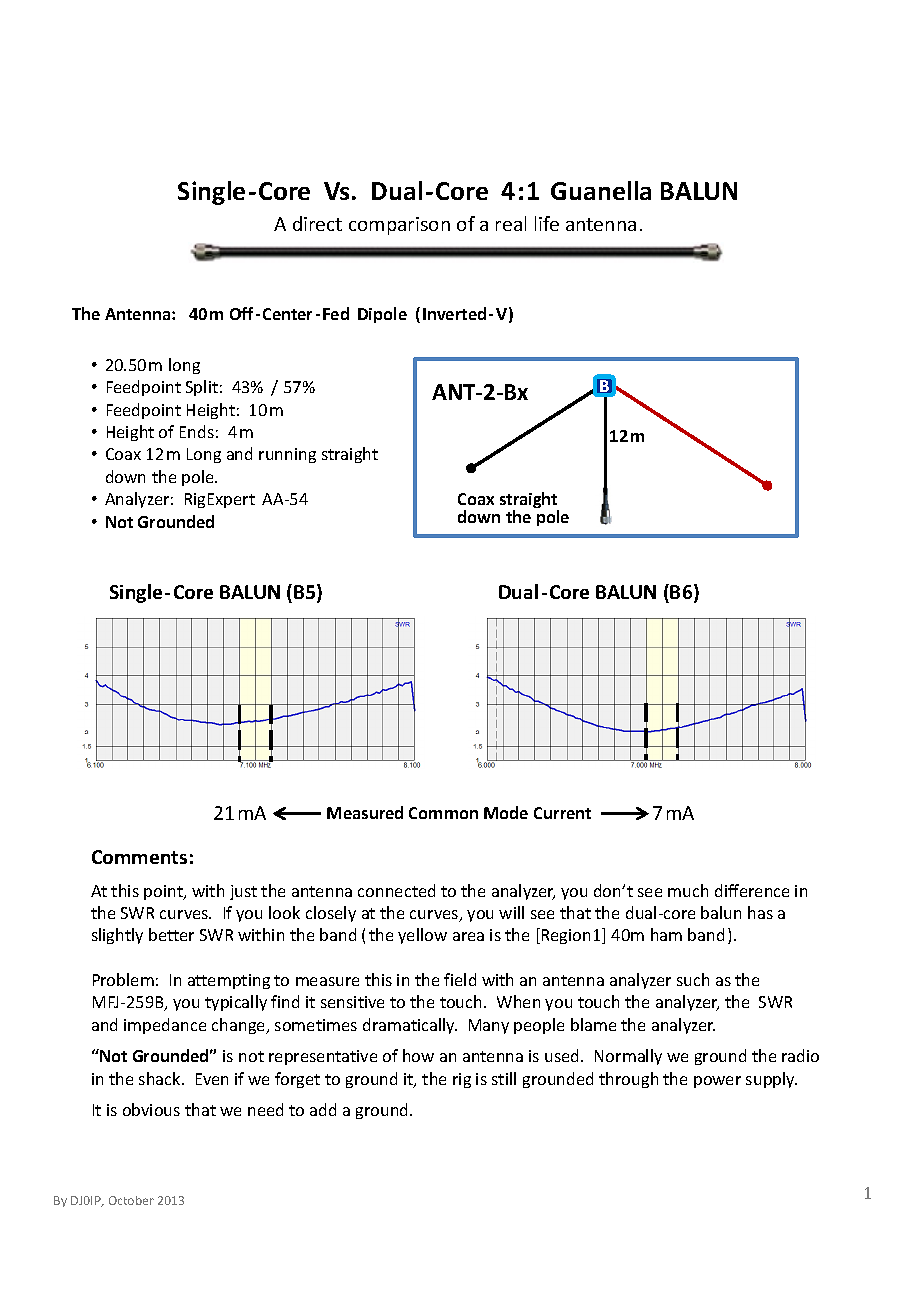 Image resolution: width=924 pixels, height=1308 pixels. What do you see at coordinates (197, 431) in the page?
I see `Ends` at bounding box center [197, 431].
